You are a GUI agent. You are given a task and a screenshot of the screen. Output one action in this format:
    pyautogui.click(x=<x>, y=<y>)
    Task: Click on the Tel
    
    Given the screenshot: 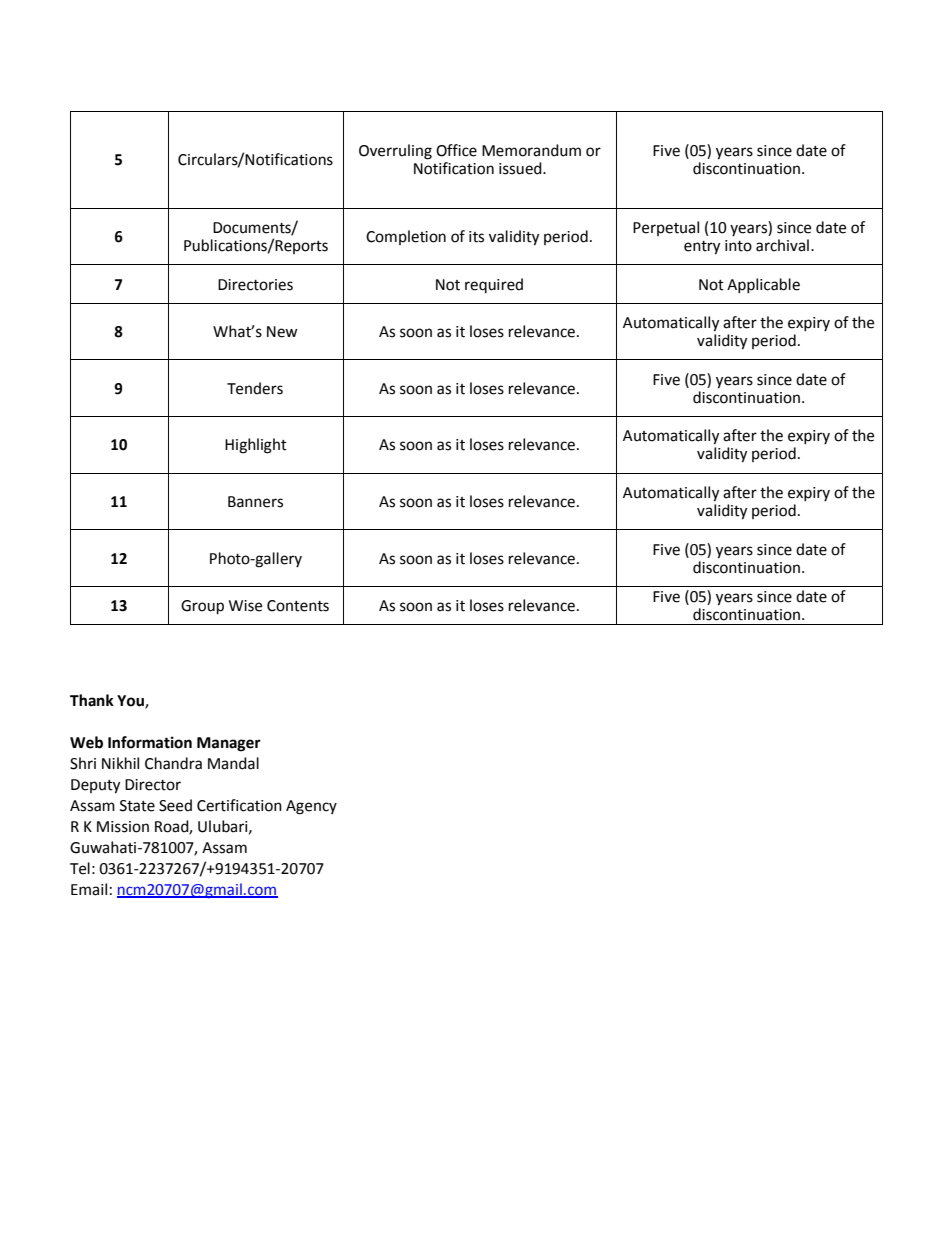 What is the action you would take?
    pyautogui.click(x=80, y=868)
